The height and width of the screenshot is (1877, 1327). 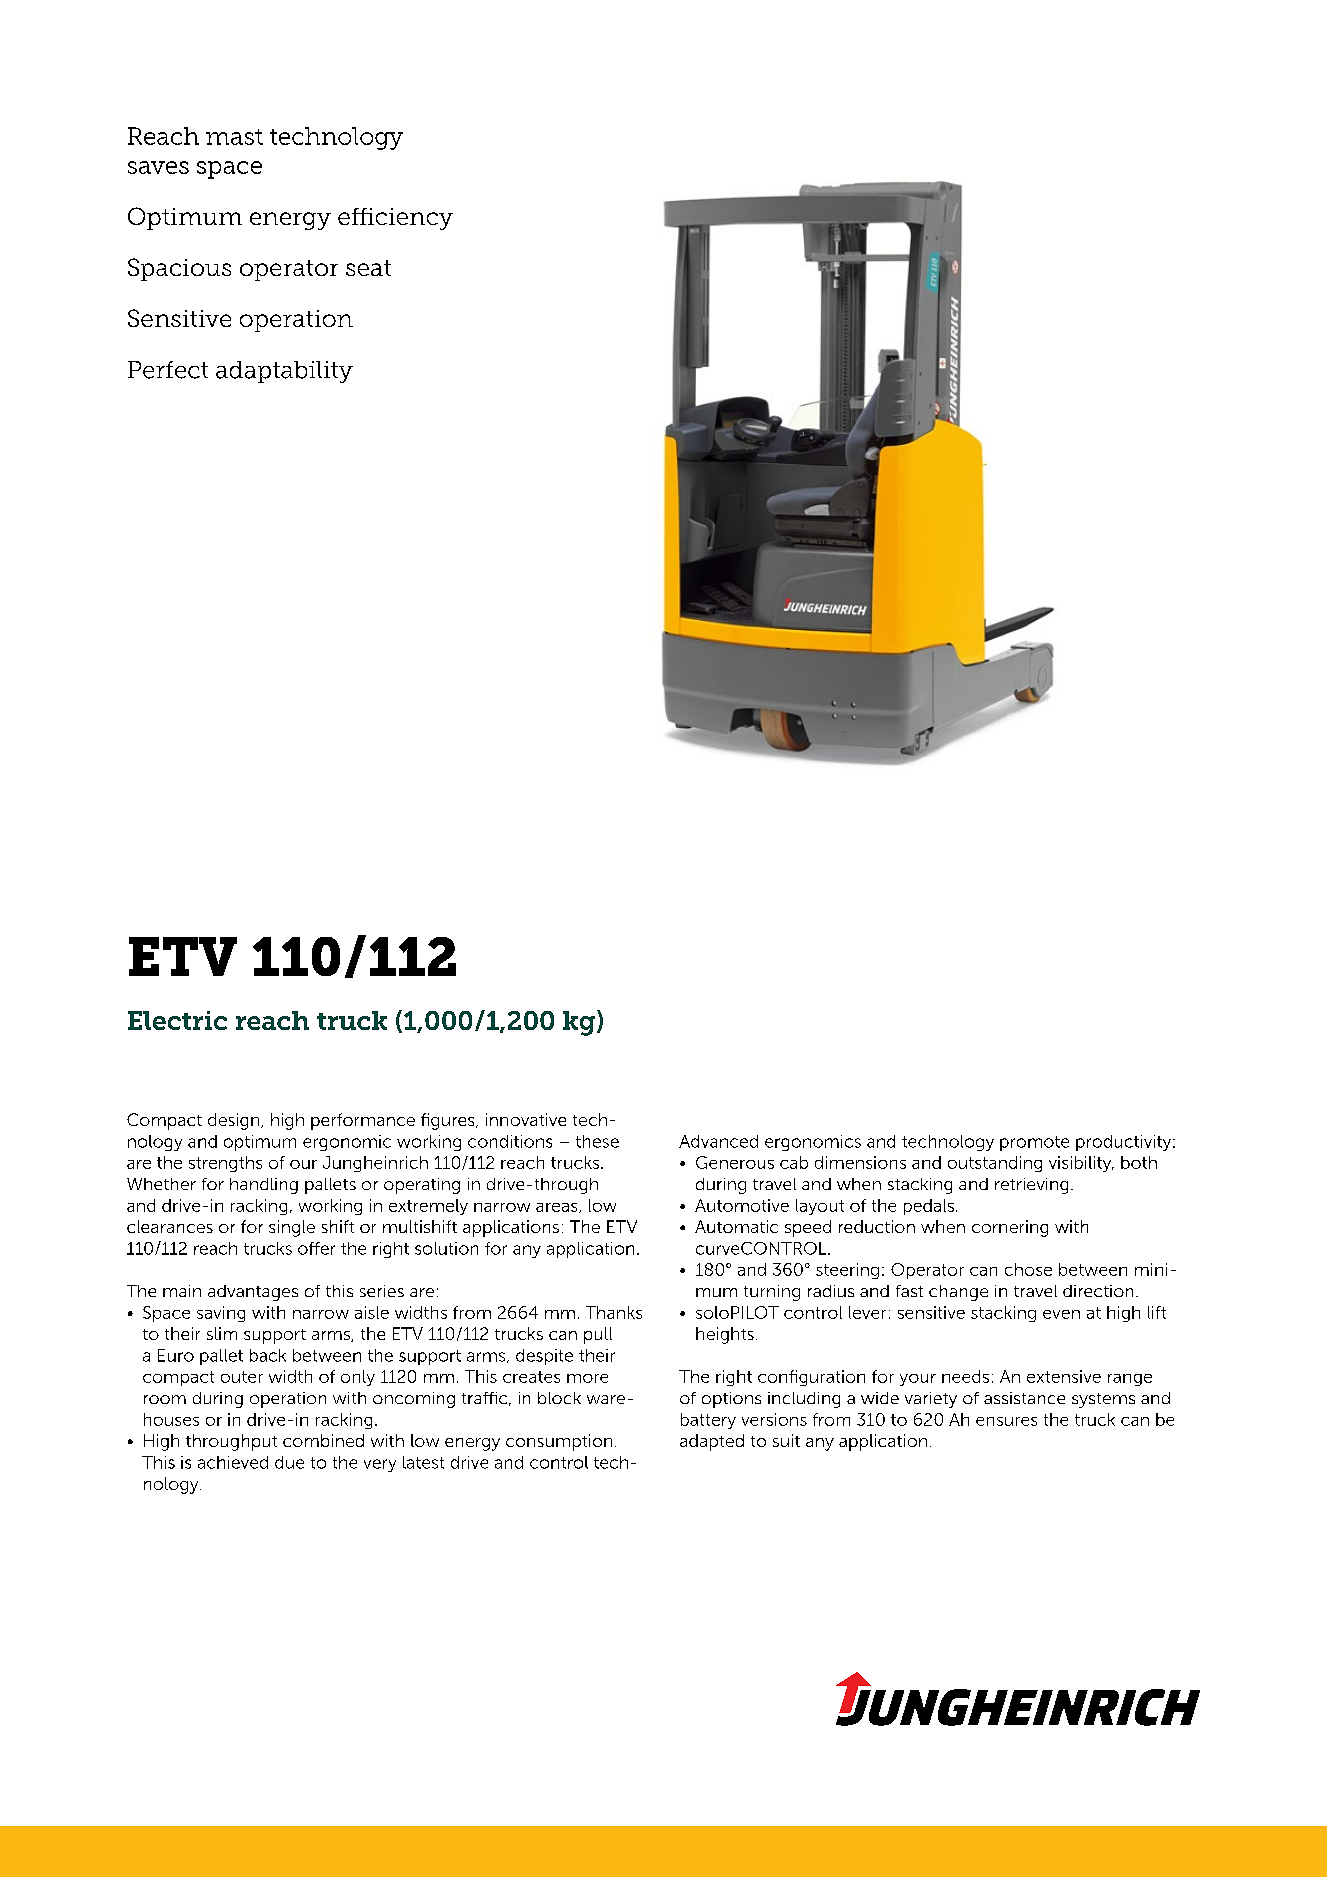 I want to click on productivity, so click(x=1125, y=1143).
